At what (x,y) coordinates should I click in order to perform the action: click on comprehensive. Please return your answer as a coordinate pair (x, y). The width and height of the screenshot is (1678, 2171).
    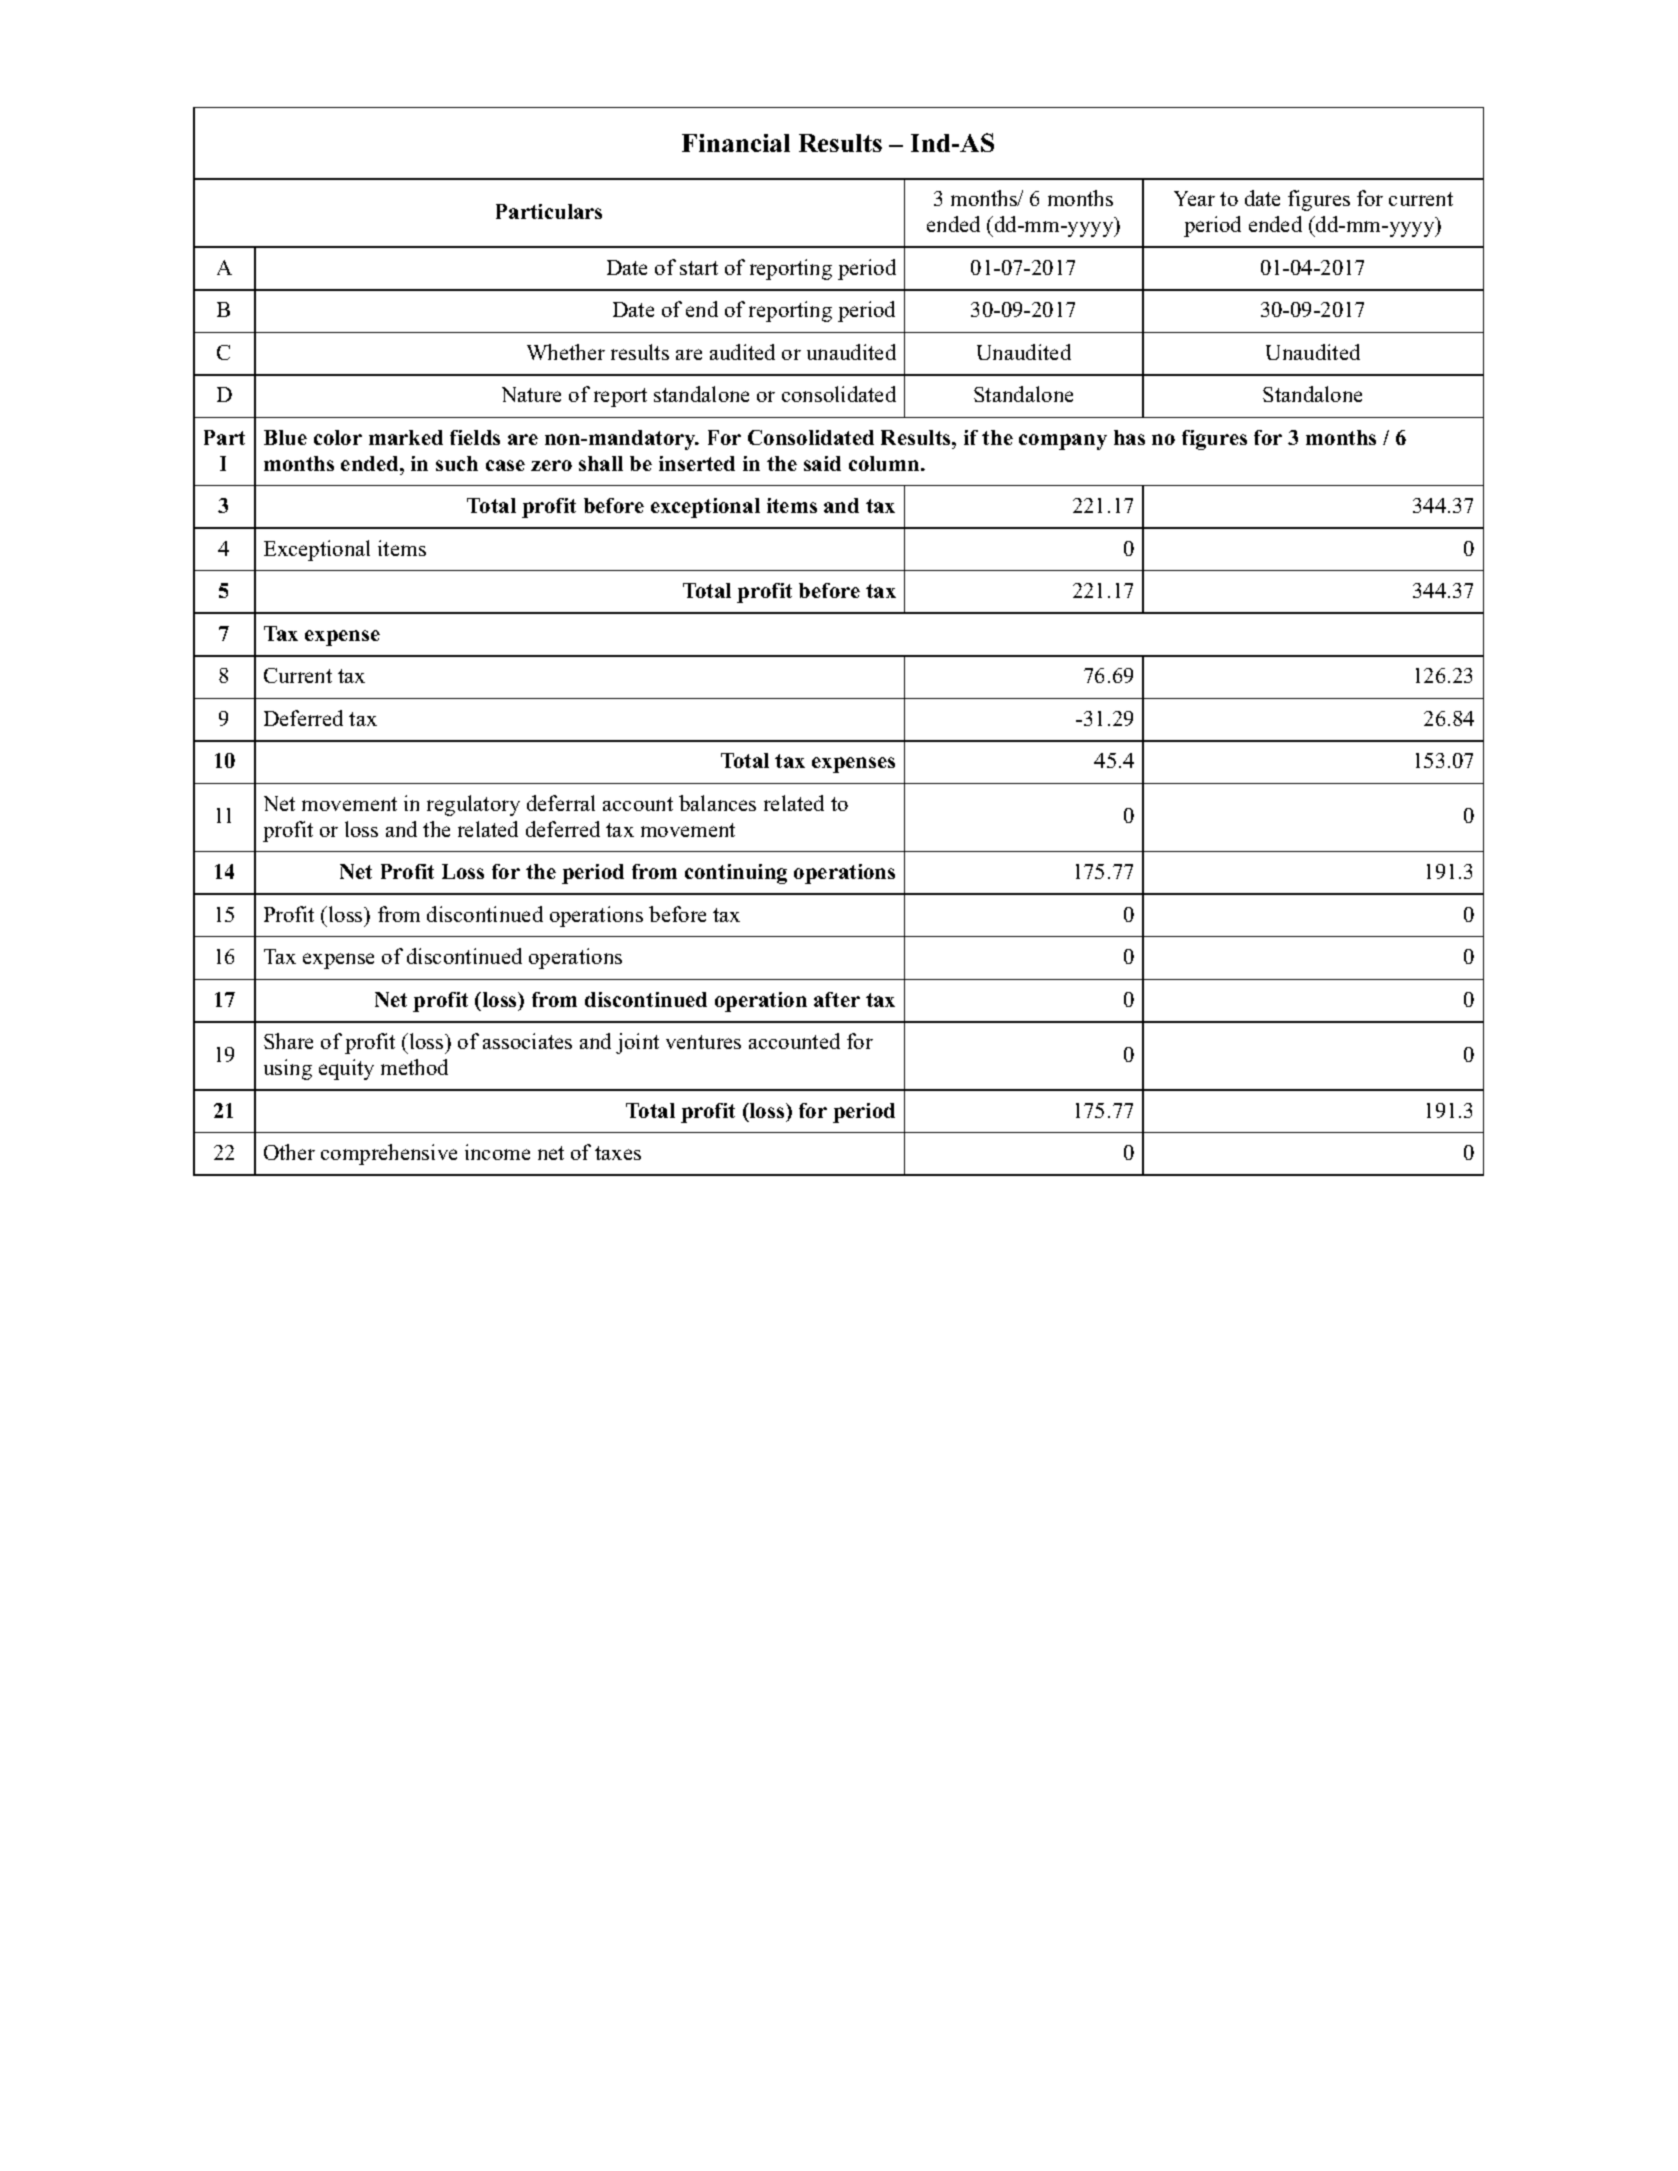
    Looking at the image, I should click on (389, 1154).
